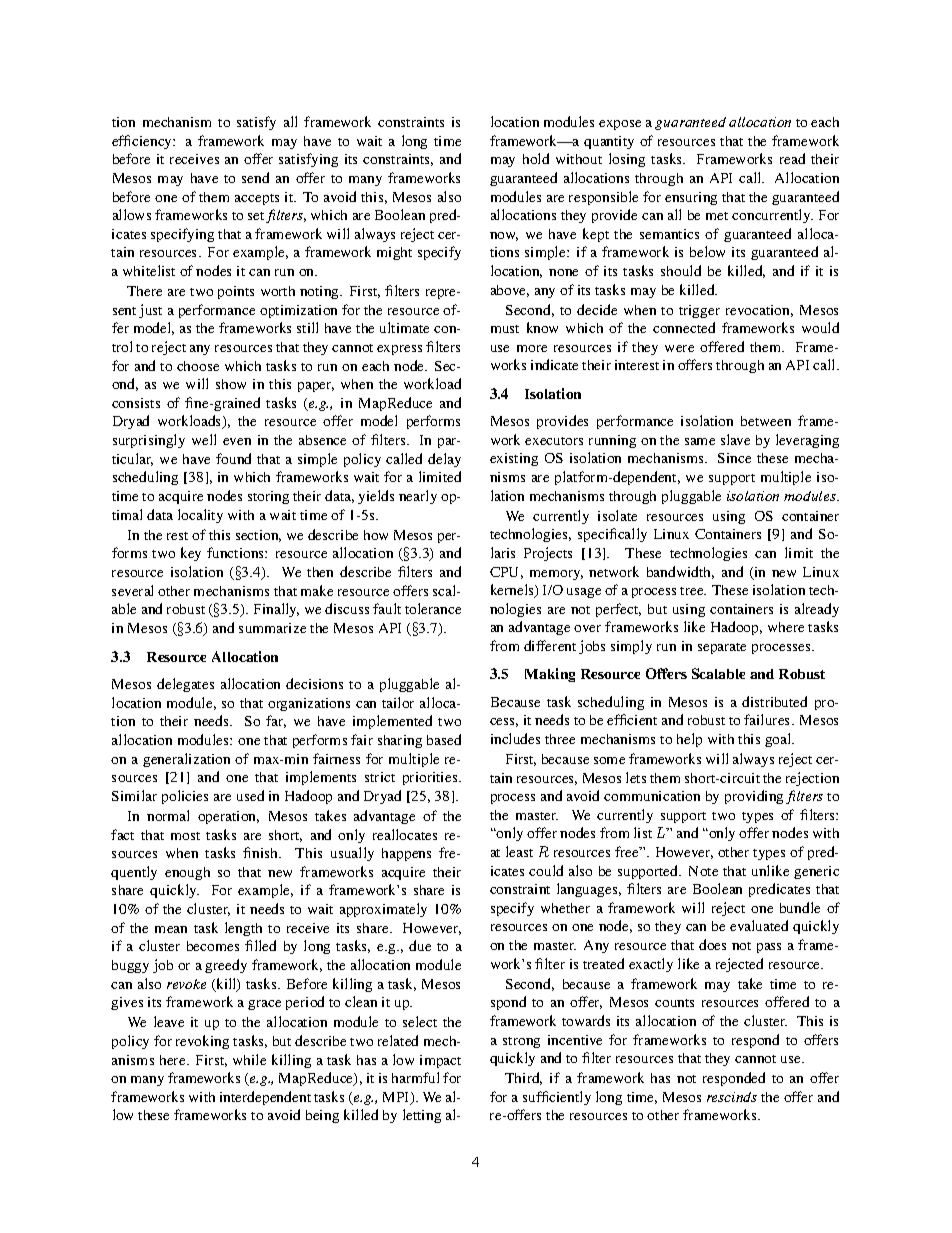 The width and height of the image is (952, 1233). What do you see at coordinates (505, 329) in the image?
I see `must` at bounding box center [505, 329].
